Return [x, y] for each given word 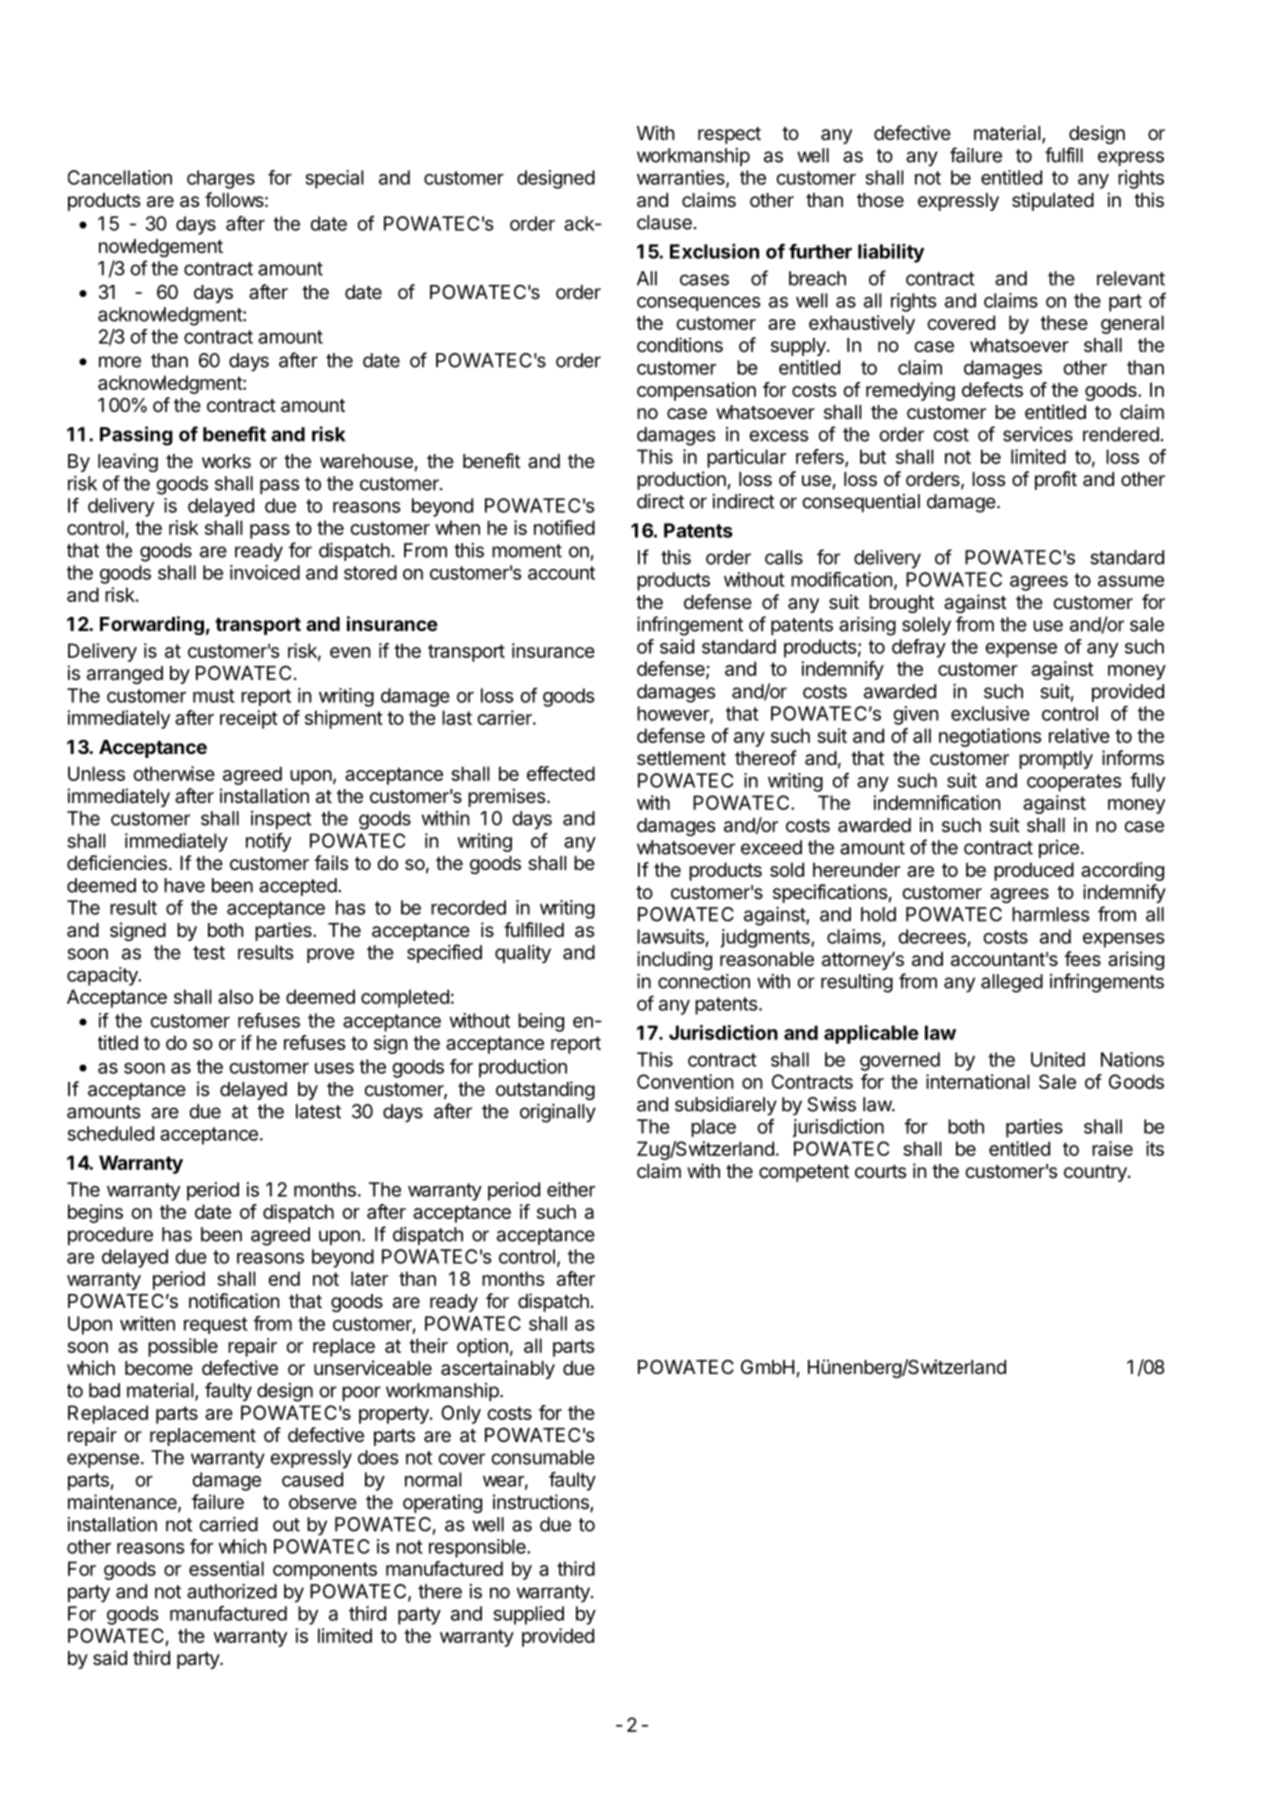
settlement [681, 758]
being [541, 1022]
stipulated [1053, 201]
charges [221, 179]
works [226, 461]
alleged [1012, 983]
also [235, 996]
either [571, 1189]
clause [664, 222]
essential [226, 1568]
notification [234, 1301]
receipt [249, 719]
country [1096, 1173]
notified [564, 527]
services [1038, 434]
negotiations [990, 737]
